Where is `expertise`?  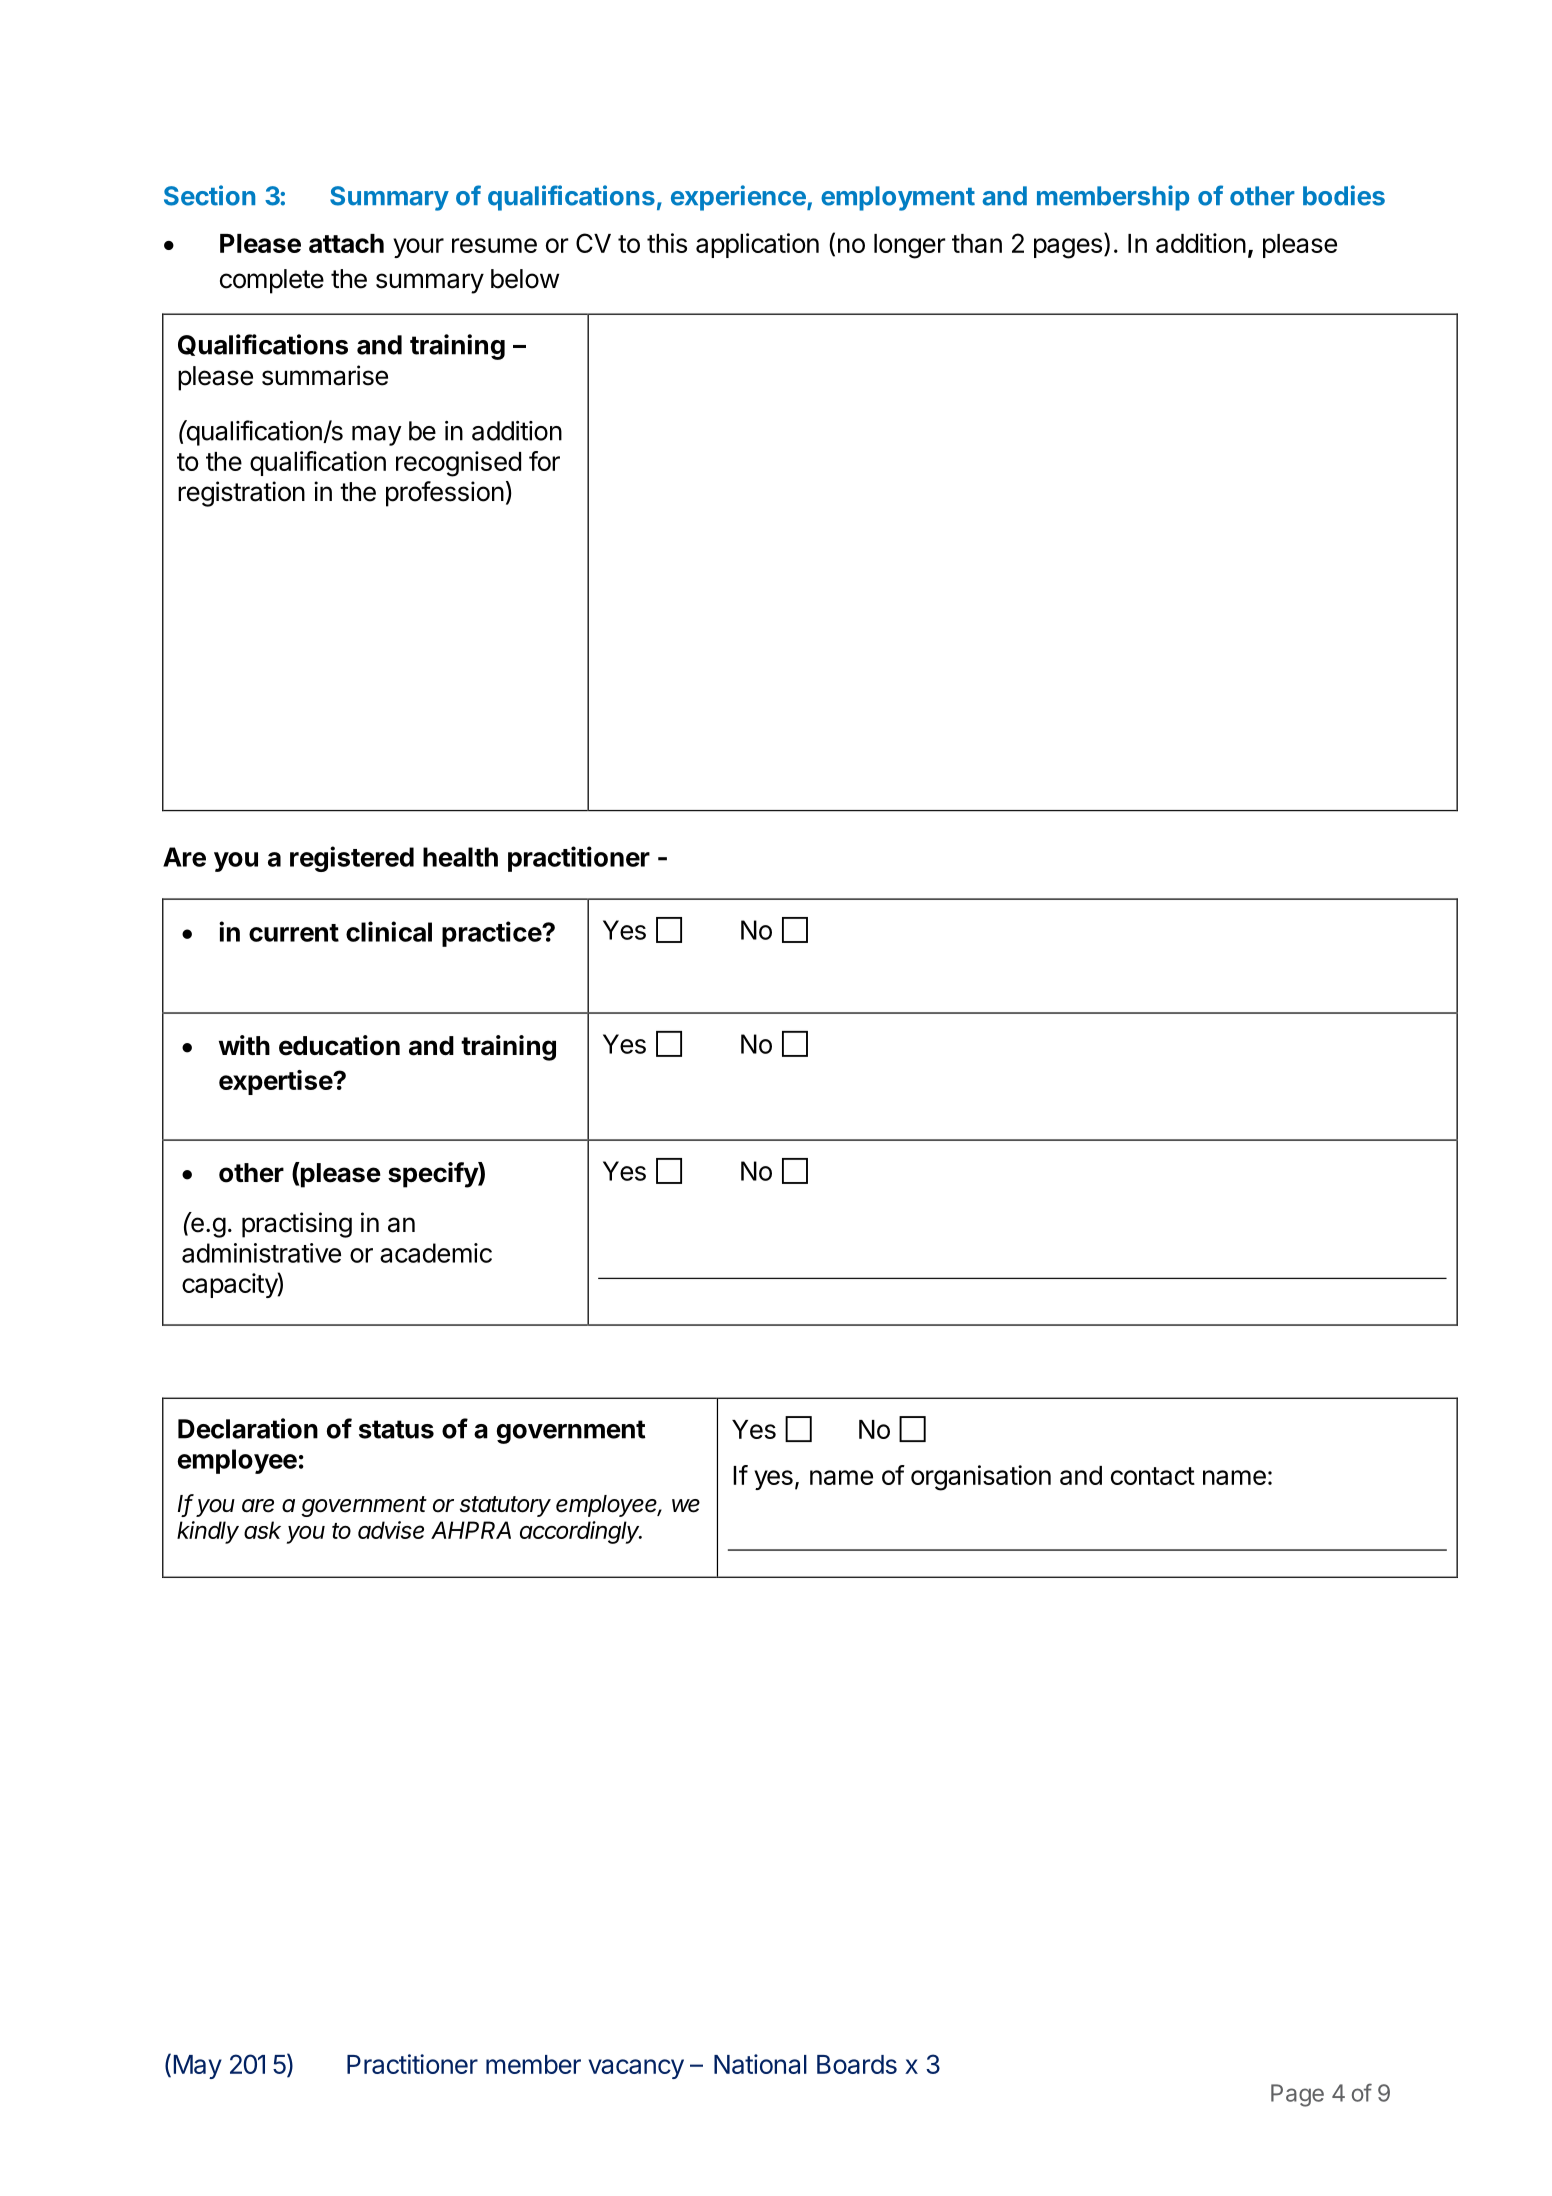 expertise is located at coordinates (276, 1082).
